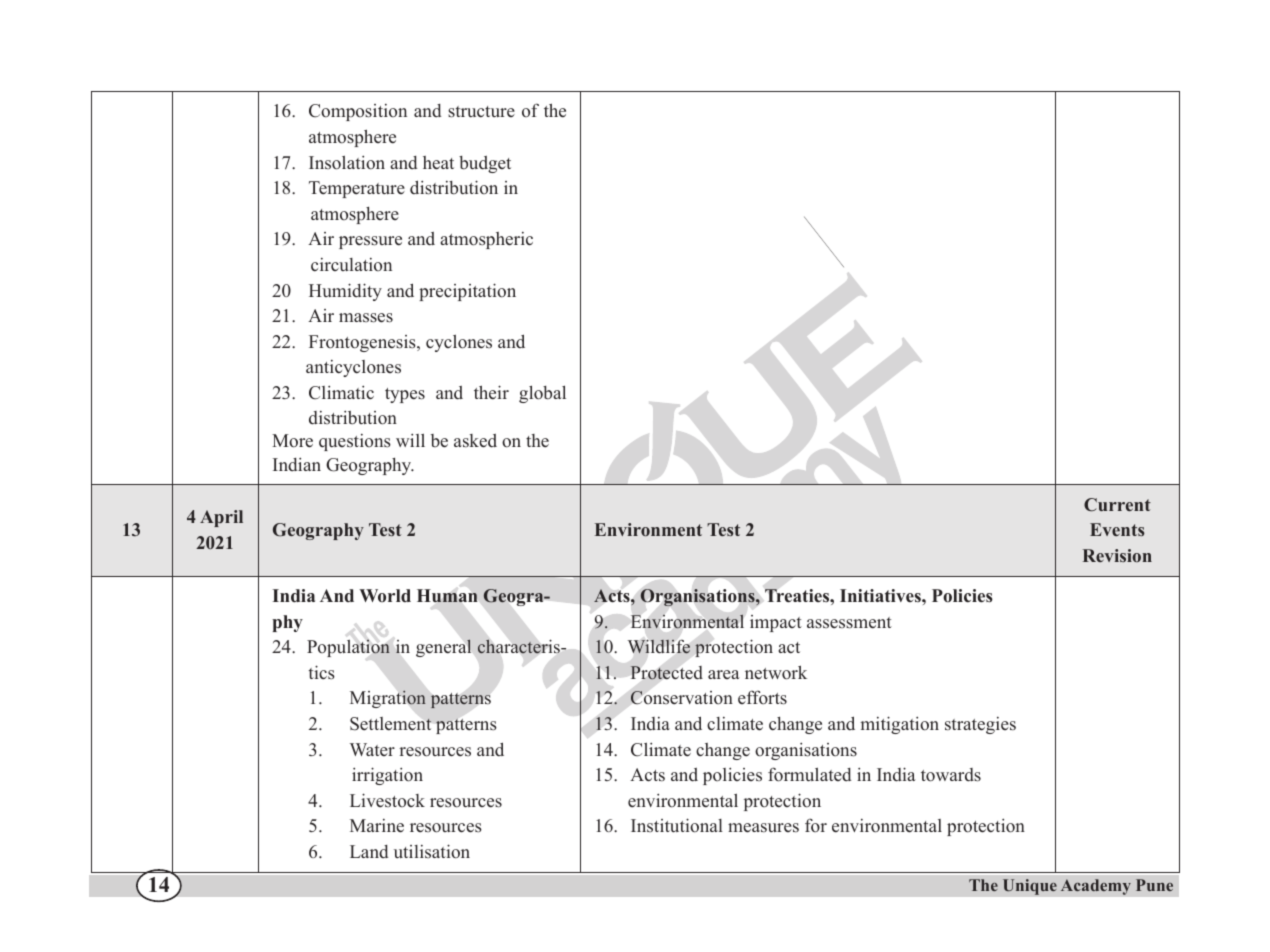 The width and height of the page is (1270, 952). I want to click on Composition, so click(358, 112).
